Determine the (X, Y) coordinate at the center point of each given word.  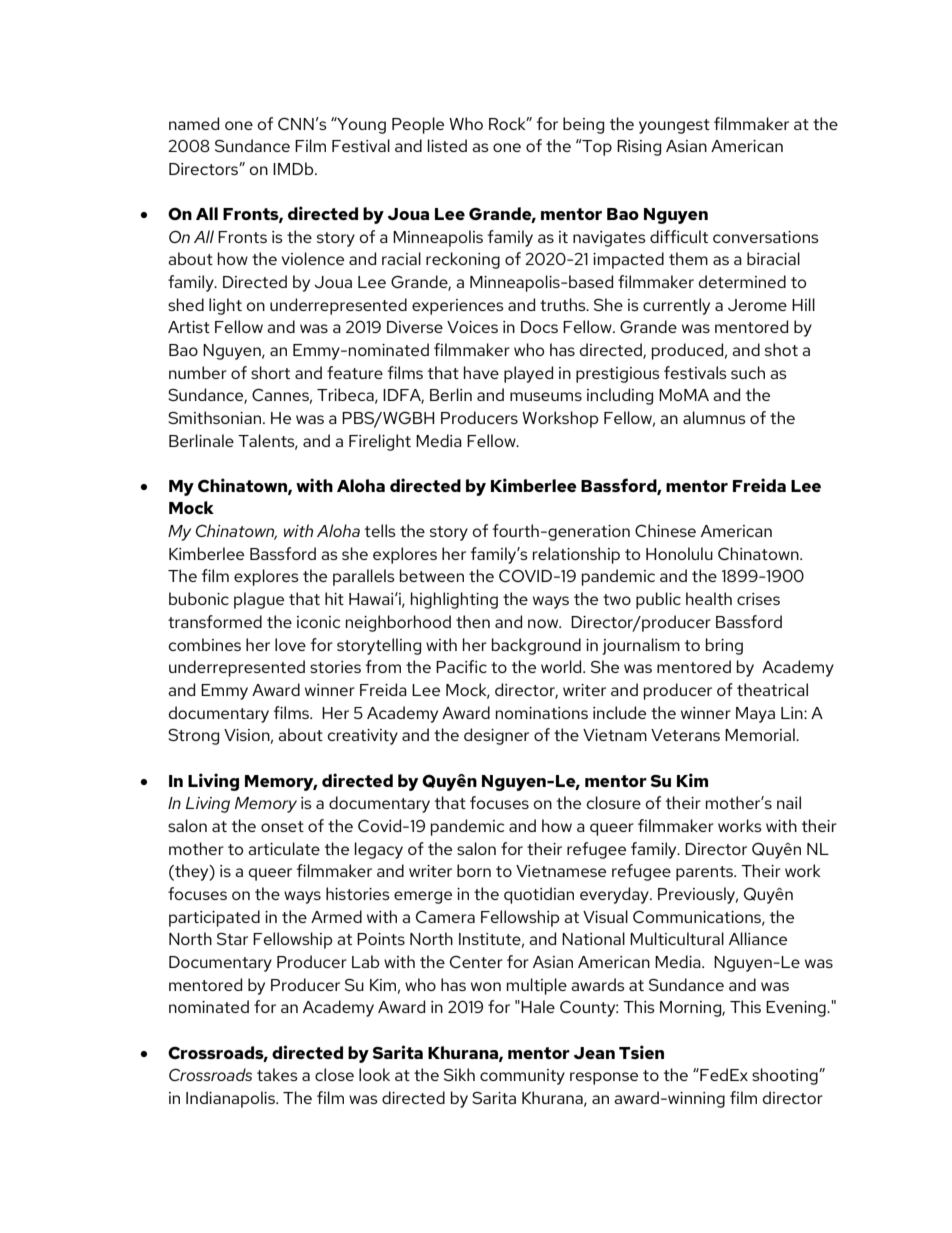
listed (447, 145)
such (748, 372)
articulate (284, 848)
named (194, 123)
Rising (639, 148)
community (522, 1077)
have (481, 372)
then (473, 621)
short (270, 372)
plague (259, 600)
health (709, 598)
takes (277, 1074)
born (474, 870)
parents (705, 873)
